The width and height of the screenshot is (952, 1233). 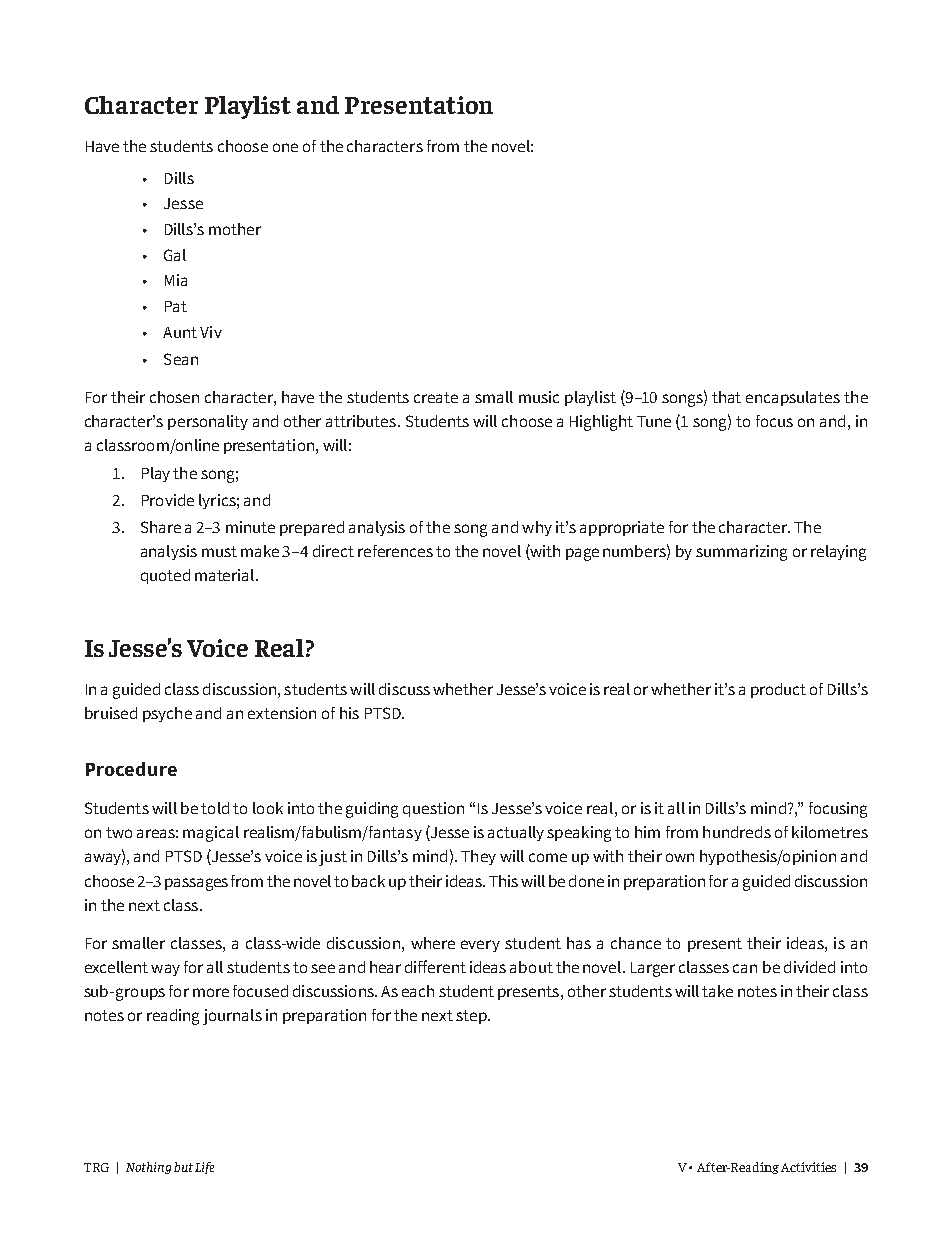 I want to click on that, so click(x=726, y=397).
